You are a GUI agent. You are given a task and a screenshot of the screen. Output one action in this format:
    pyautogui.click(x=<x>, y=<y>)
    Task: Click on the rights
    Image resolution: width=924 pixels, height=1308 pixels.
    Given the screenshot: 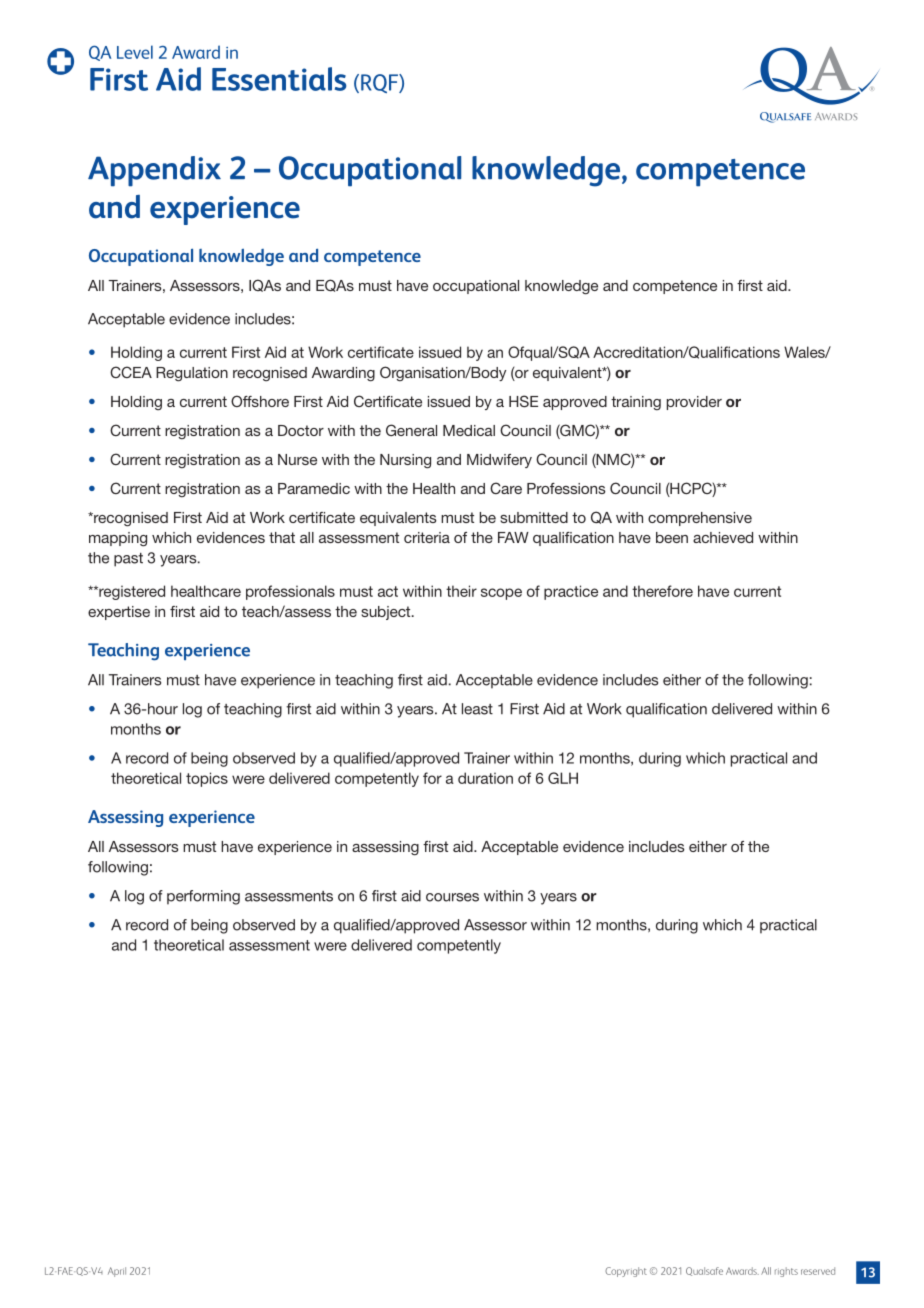 What is the action you would take?
    pyautogui.click(x=786, y=1272)
